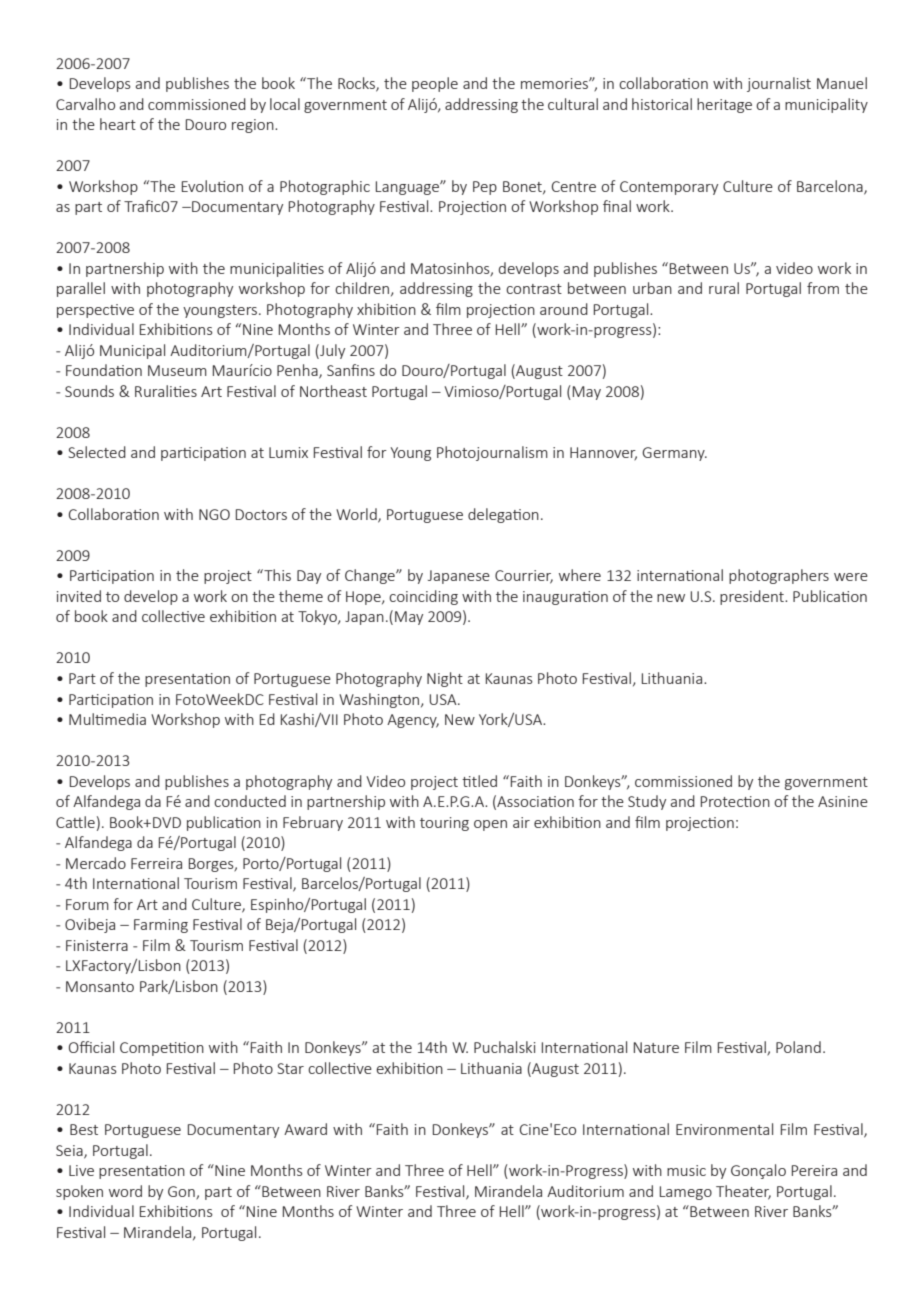 Image resolution: width=924 pixels, height=1308 pixels. I want to click on people, so click(435, 84).
